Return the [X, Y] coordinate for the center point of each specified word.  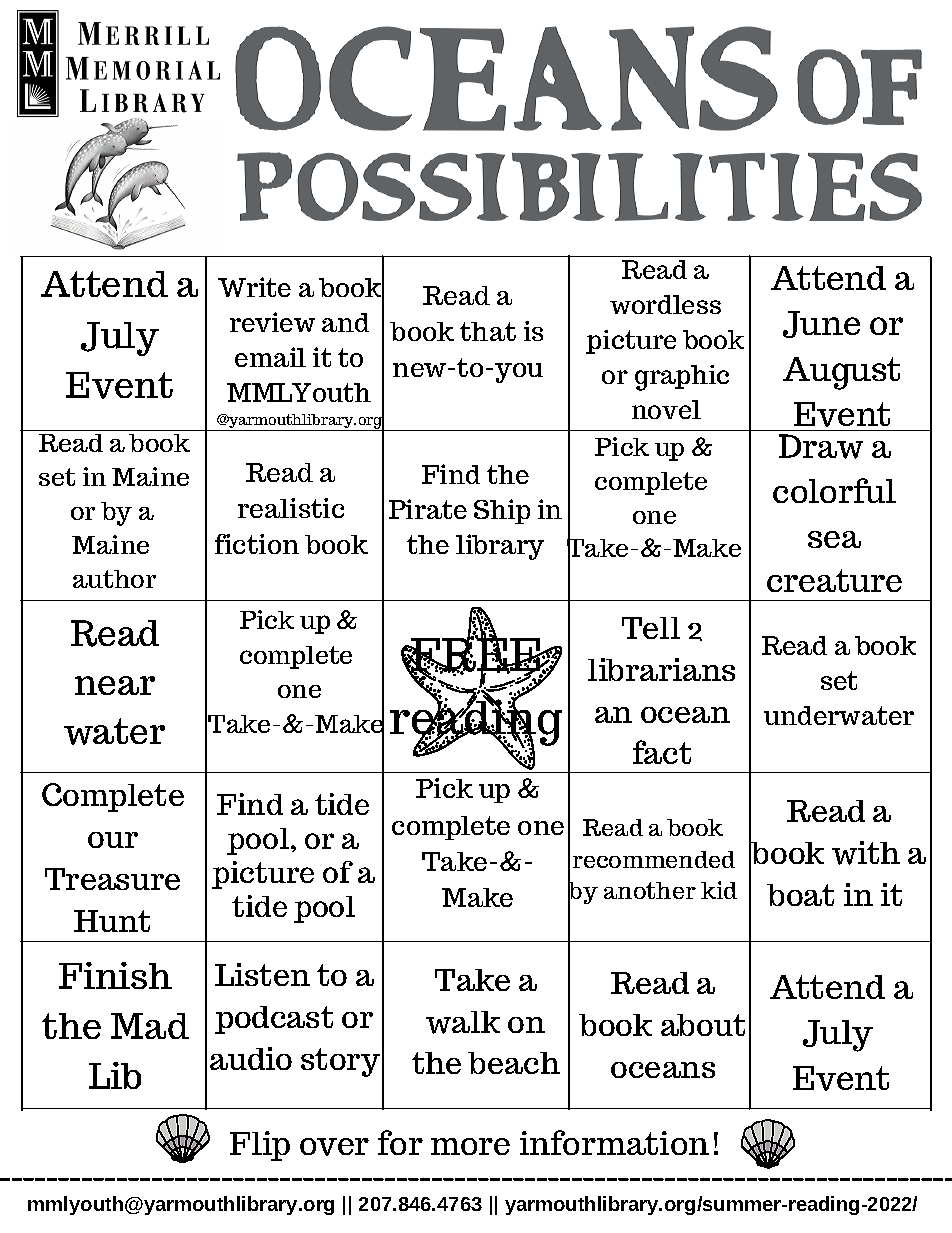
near [115, 685]
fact [662, 752]
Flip [260, 1146]
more [470, 1146]
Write [254, 287]
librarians [661, 669]
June [821, 324]
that [488, 331]
